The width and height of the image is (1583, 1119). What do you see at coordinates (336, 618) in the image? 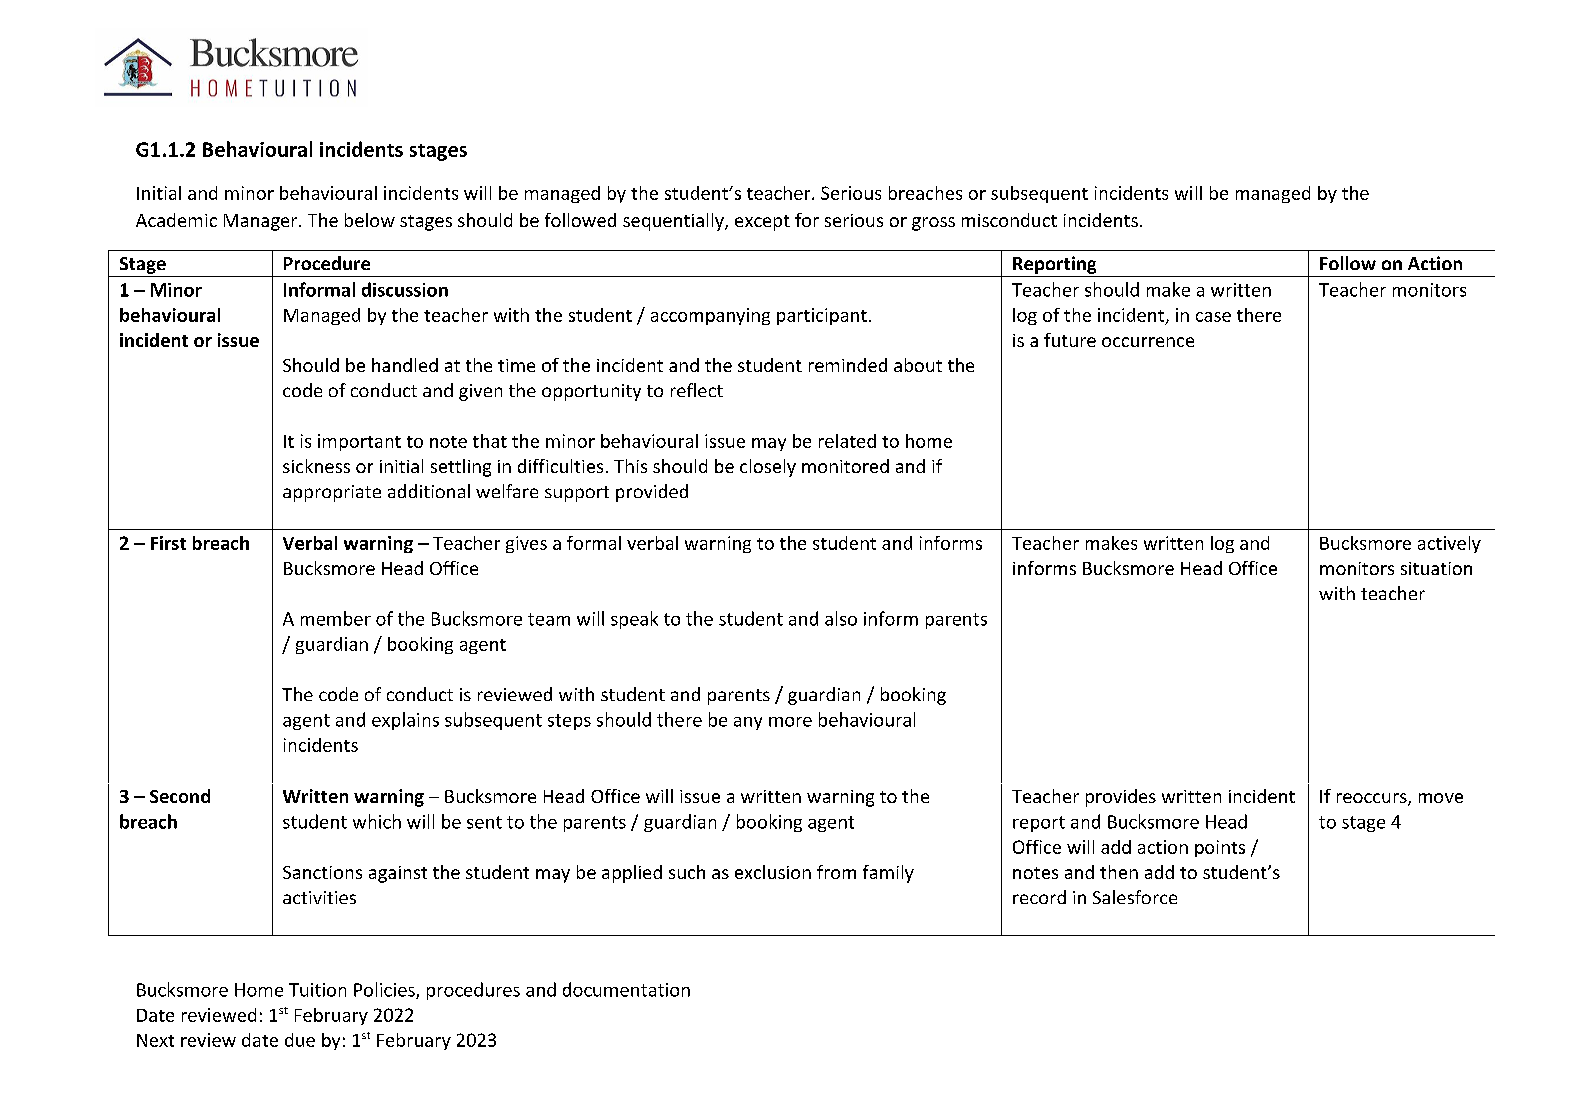
I see `member` at bounding box center [336, 618].
